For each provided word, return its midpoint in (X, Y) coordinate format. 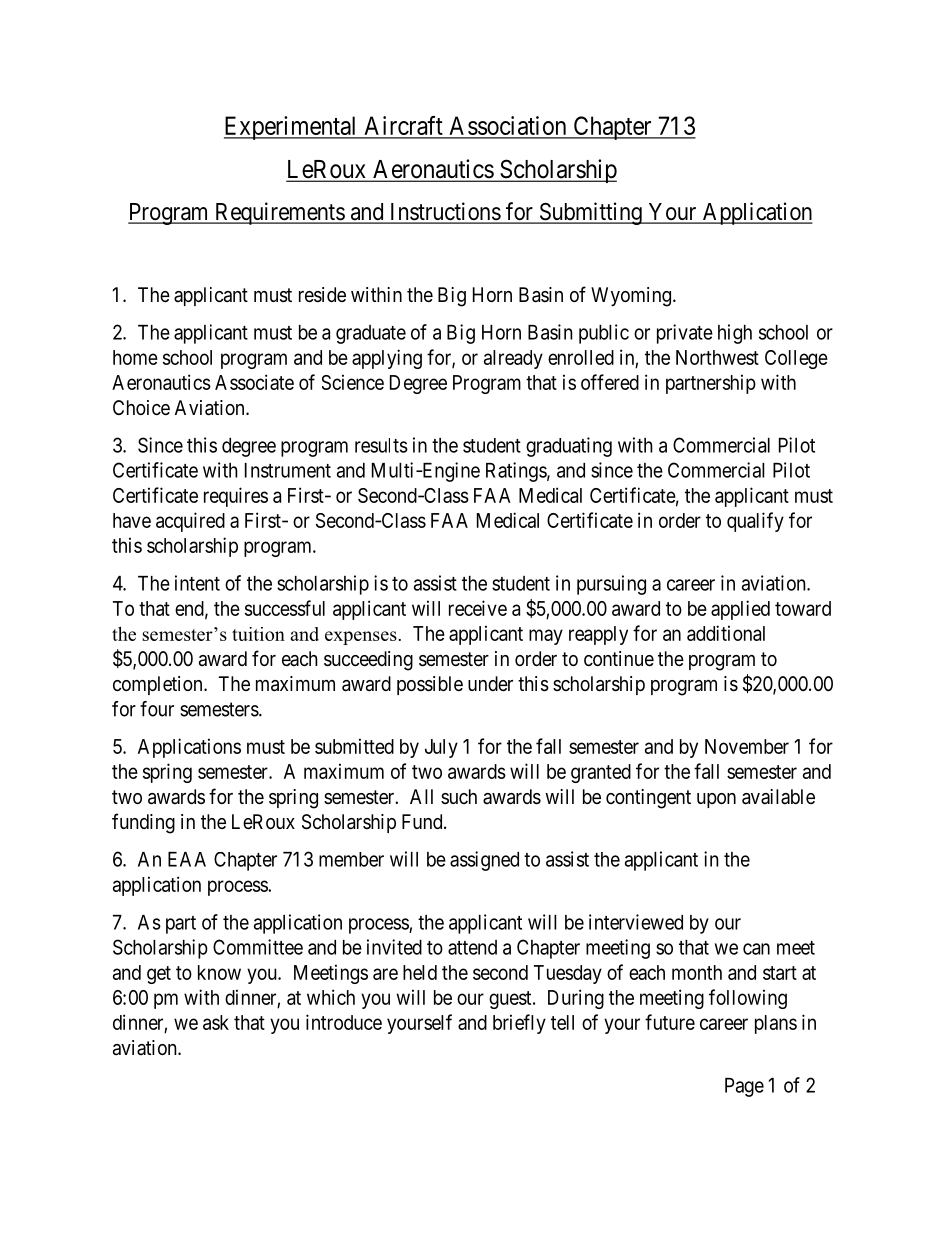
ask (216, 1022)
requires (236, 497)
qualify (755, 522)
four (157, 709)
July (441, 748)
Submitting (590, 213)
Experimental (292, 128)
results (381, 445)
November (747, 746)
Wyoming (632, 297)
